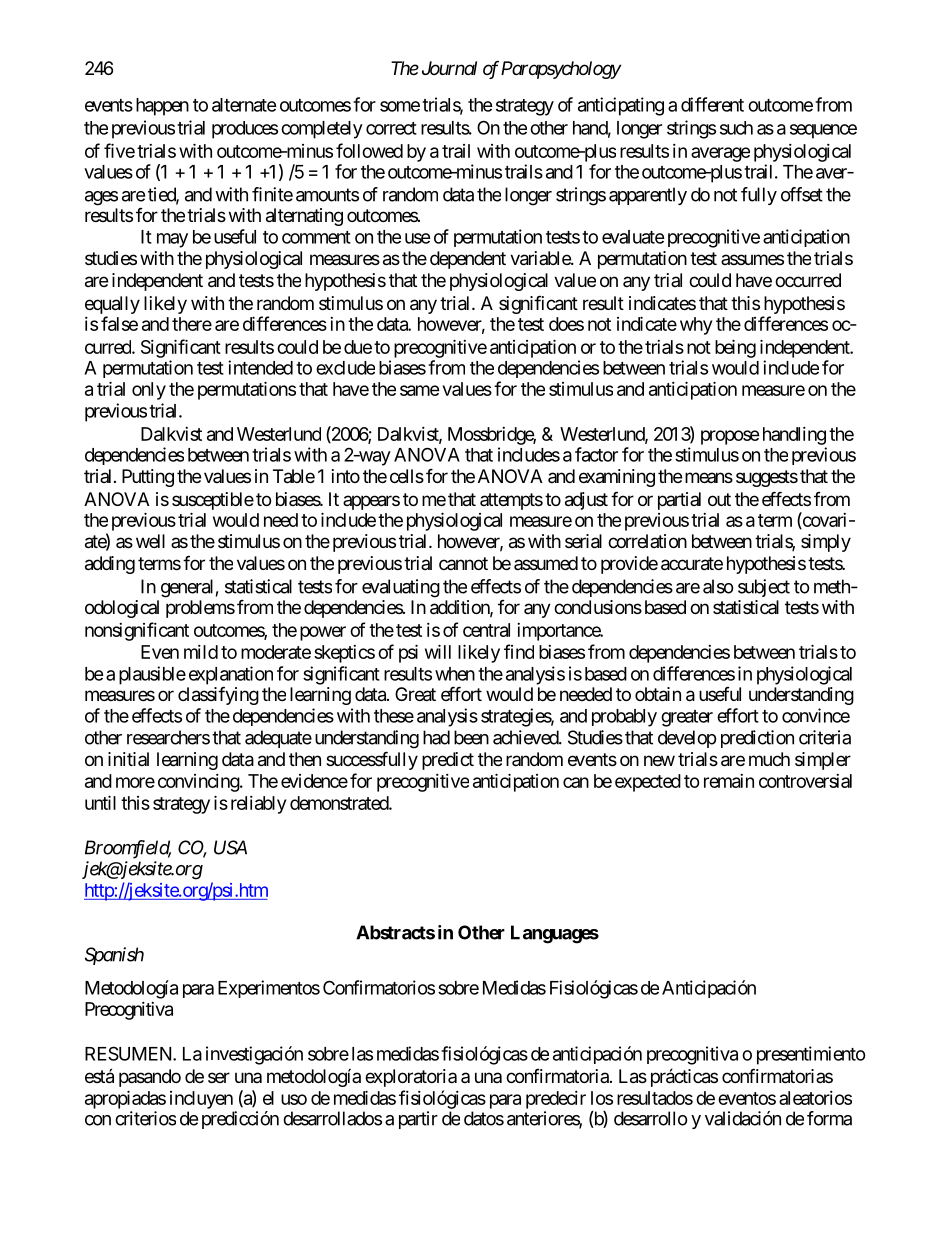  What do you see at coordinates (420, 390) in the image?
I see `same` at bounding box center [420, 390].
